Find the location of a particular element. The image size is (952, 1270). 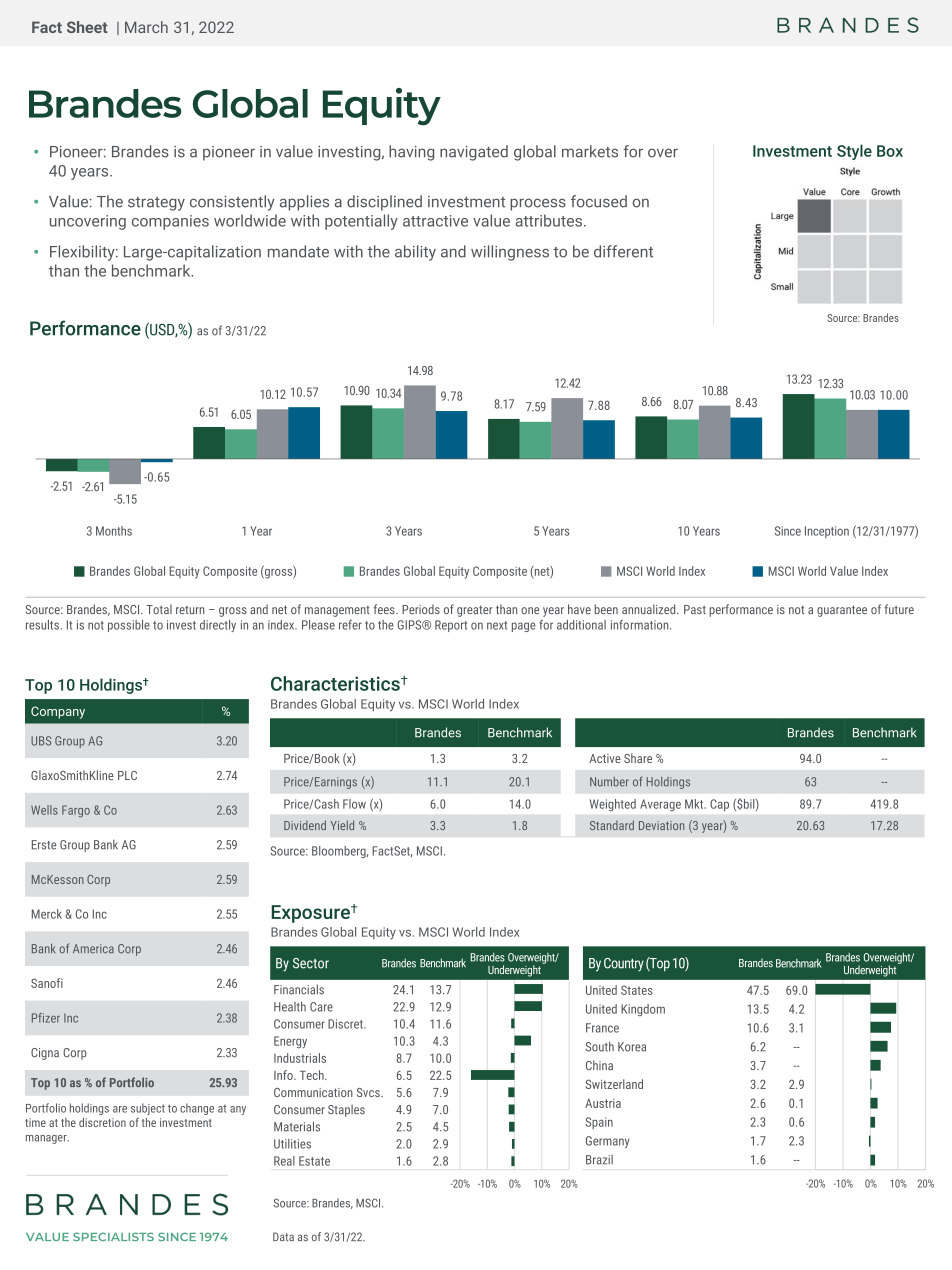

guarantee is located at coordinates (842, 611).
